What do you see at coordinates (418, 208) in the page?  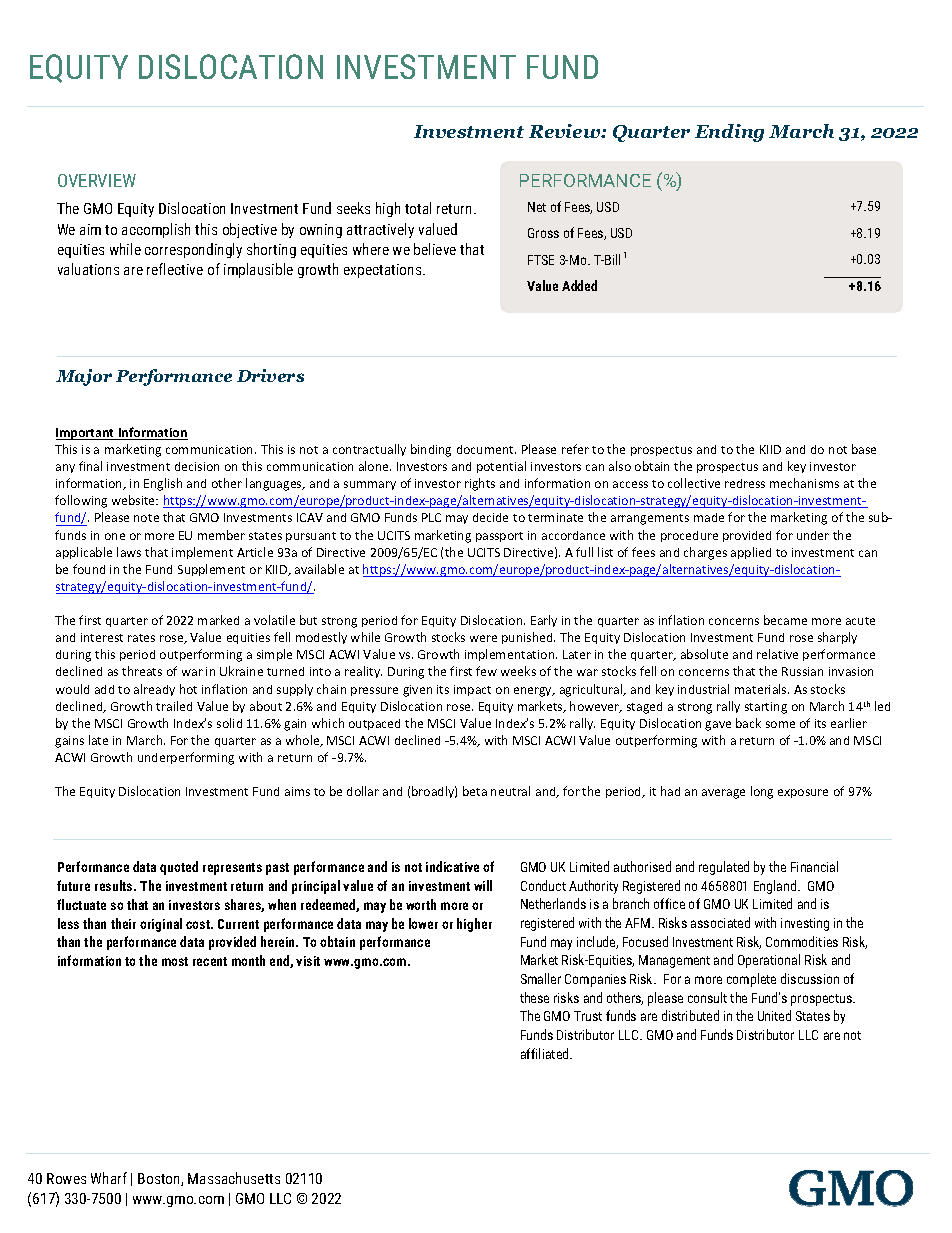 I see `total` at bounding box center [418, 208].
